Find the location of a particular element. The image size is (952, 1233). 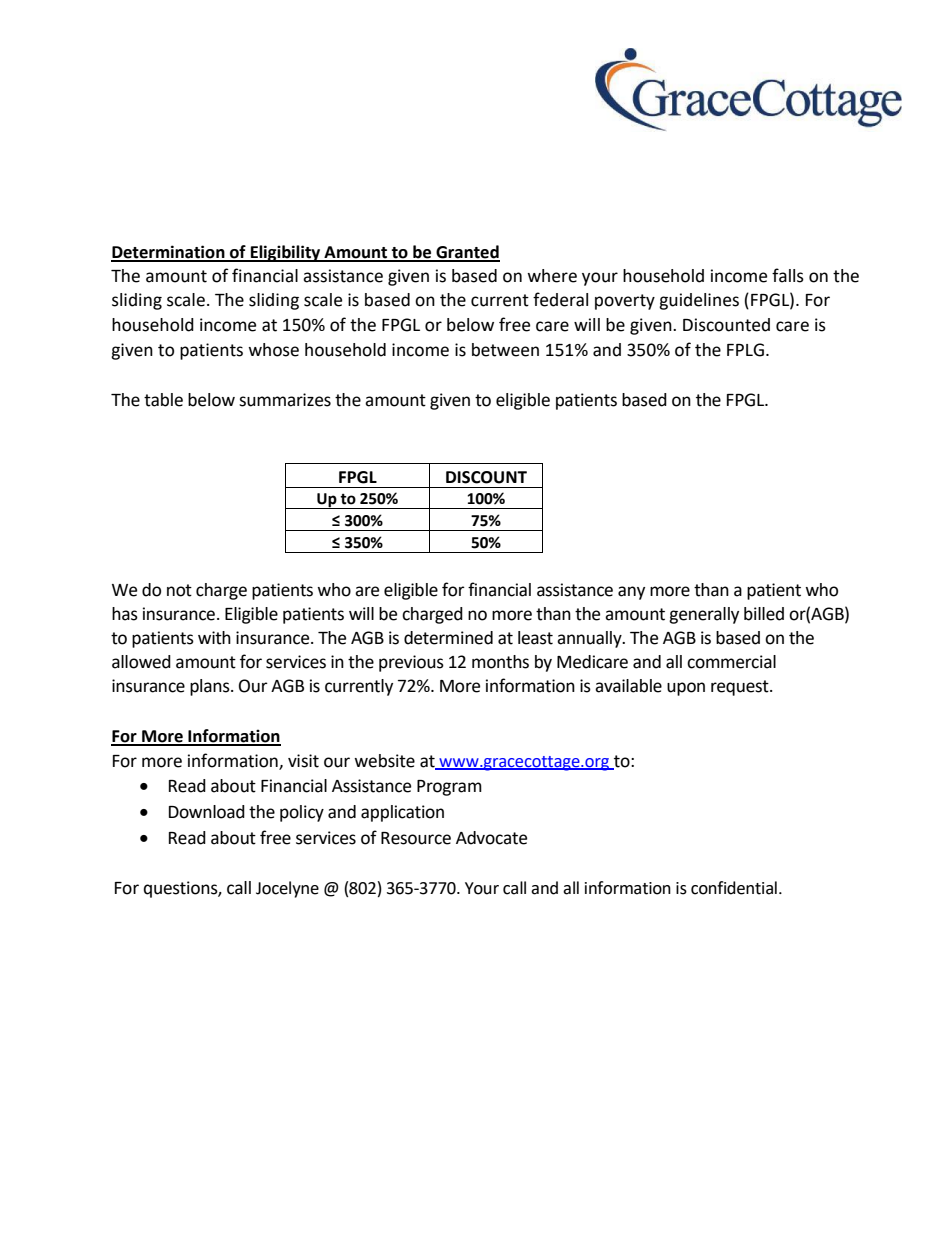

table is located at coordinates (163, 400).
